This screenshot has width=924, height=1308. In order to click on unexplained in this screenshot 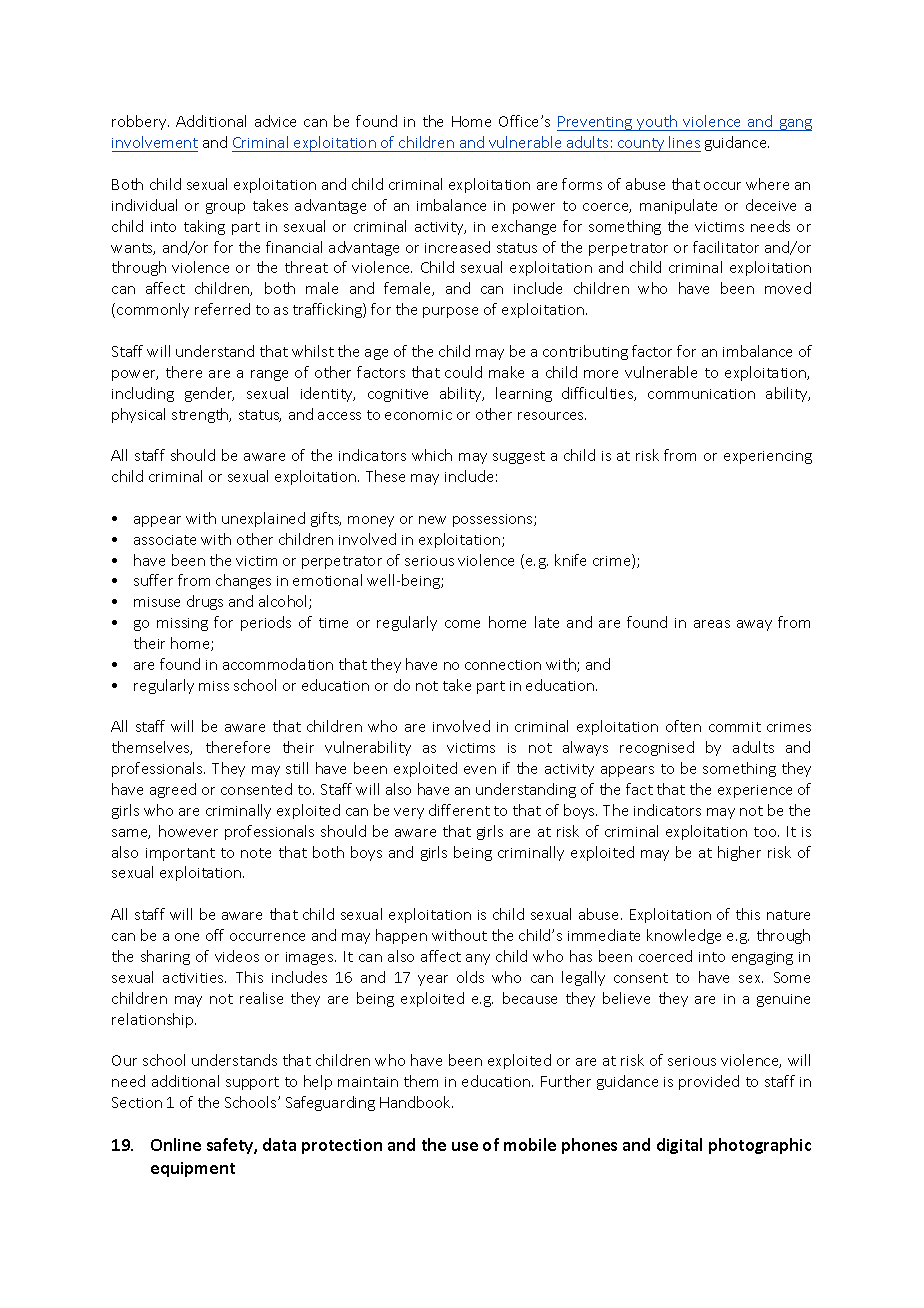, I will do `click(263, 519)`.
